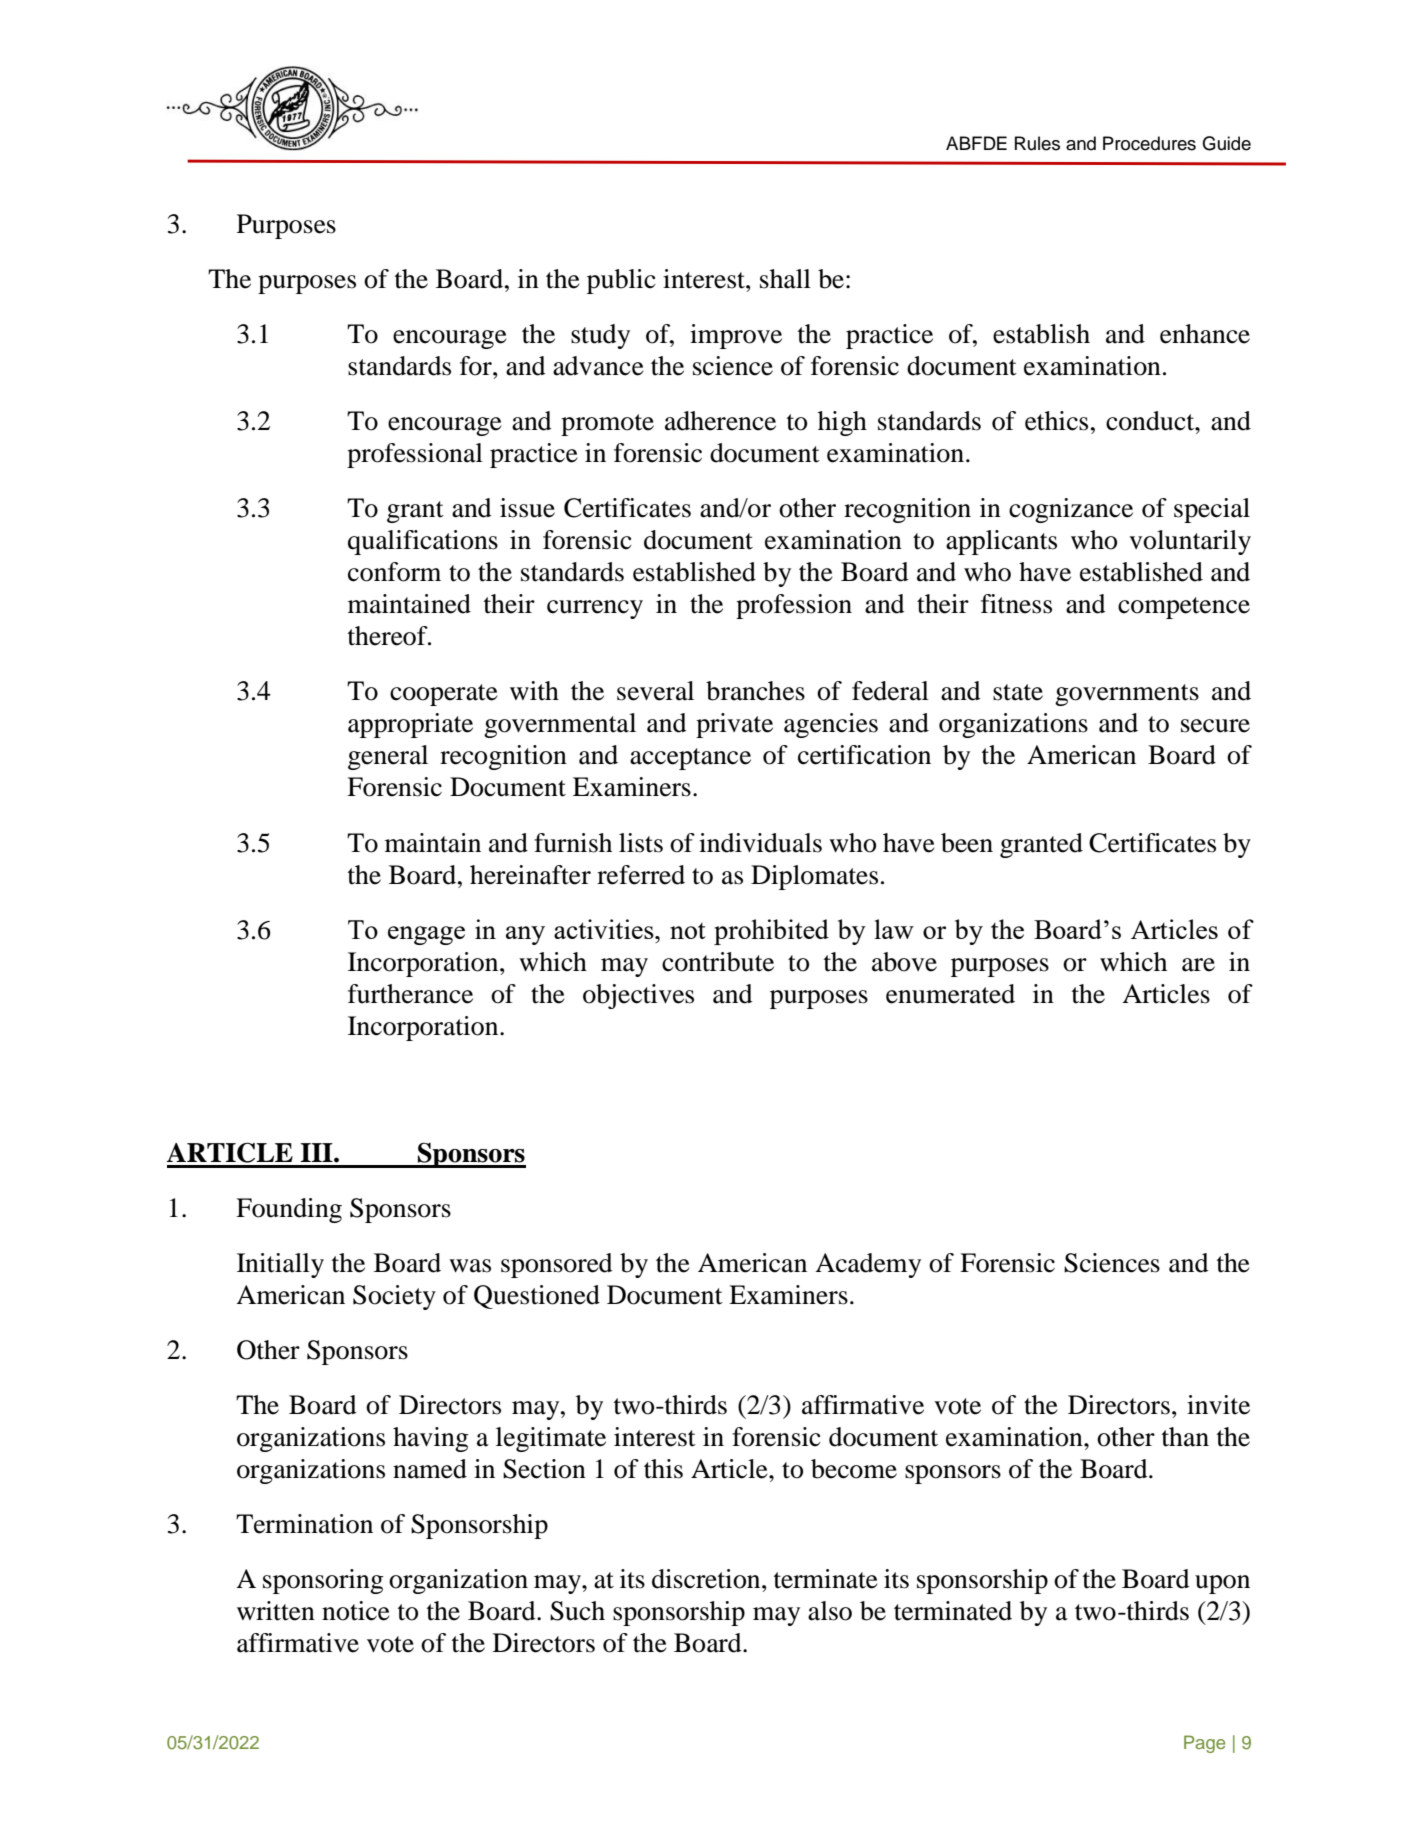 The image size is (1418, 1836). What do you see at coordinates (621, 281) in the page?
I see `public` at bounding box center [621, 281].
